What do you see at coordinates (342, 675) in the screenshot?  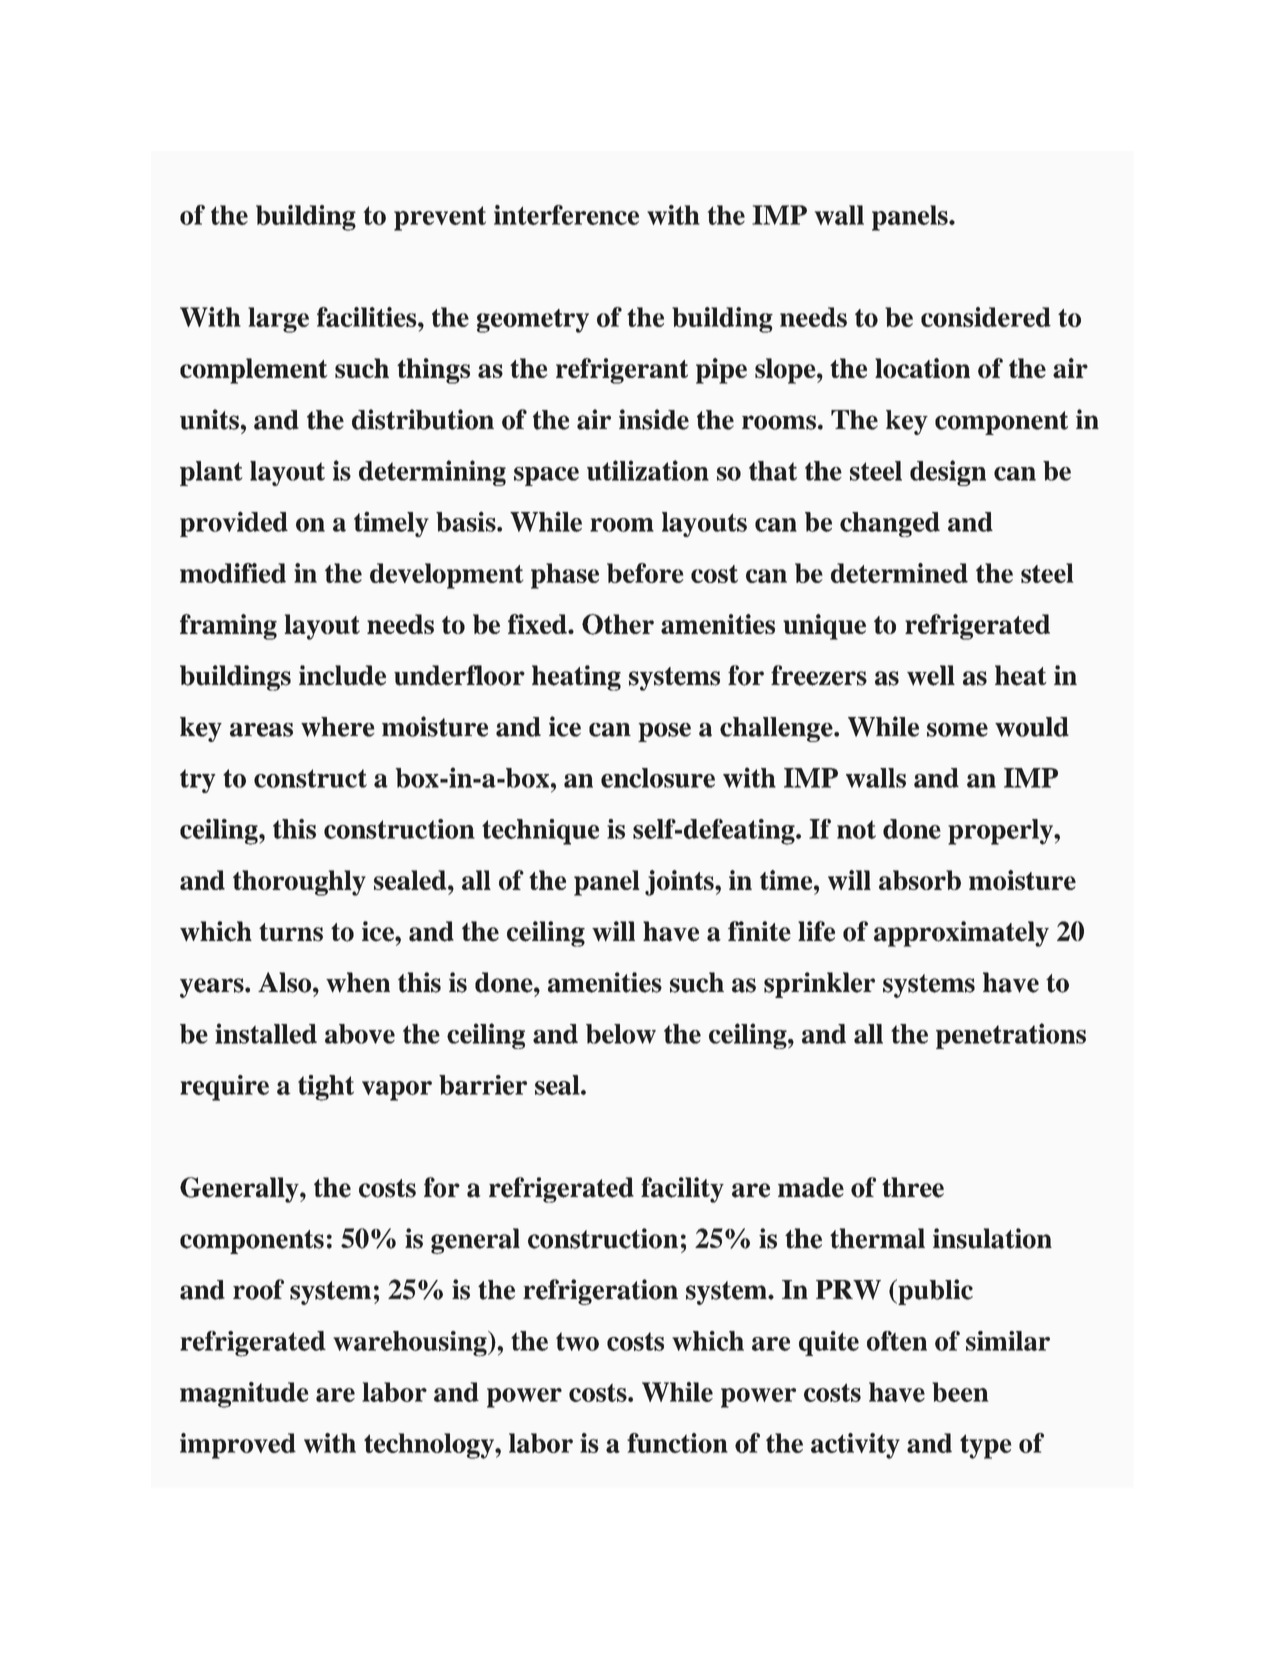 I see `include` at bounding box center [342, 675].
